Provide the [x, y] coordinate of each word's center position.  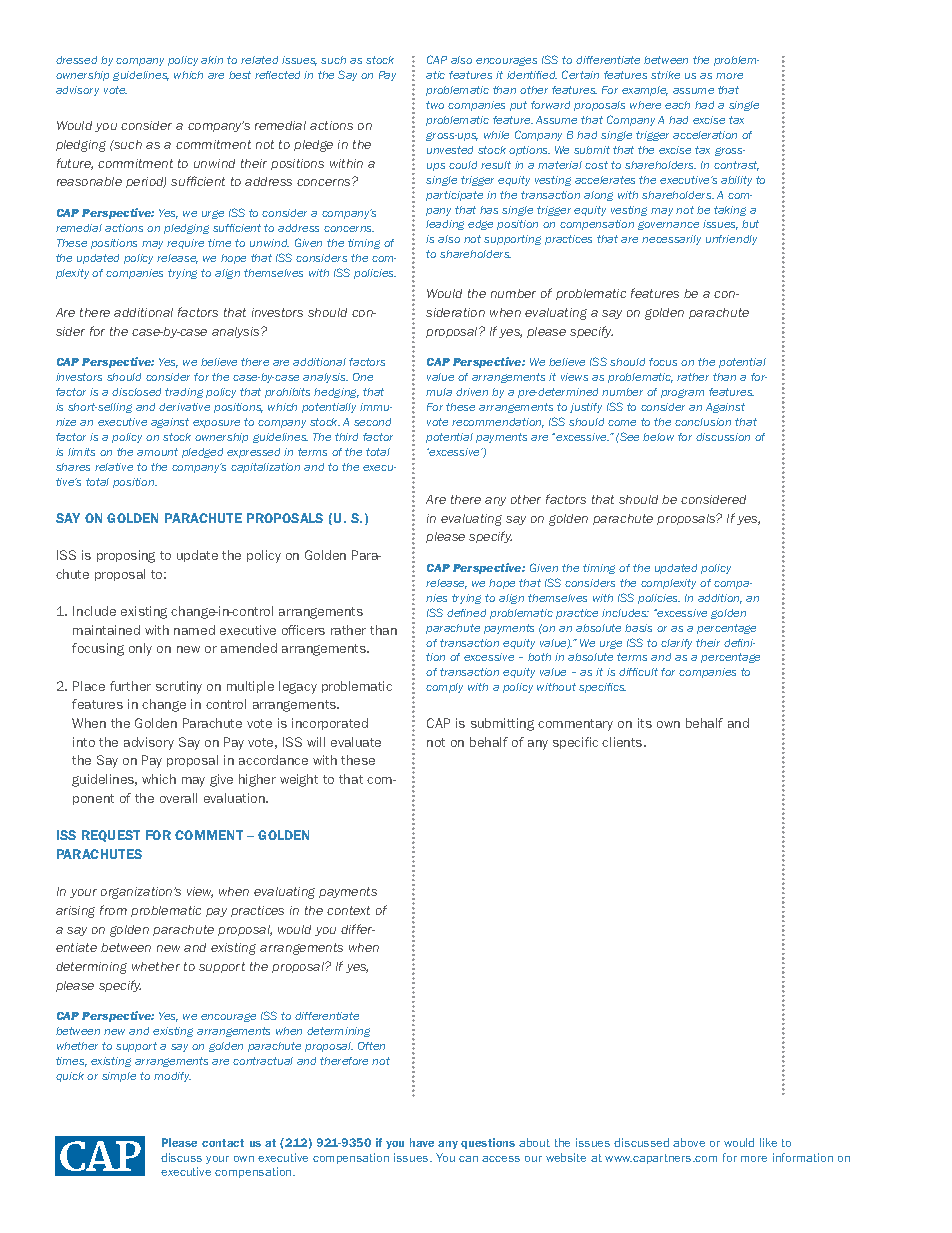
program [682, 393]
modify [172, 1077]
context [348, 910]
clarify [676, 644]
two [435, 105]
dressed [76, 60]
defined [466, 613]
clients [623, 742]
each [677, 105]
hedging [336, 393]
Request [111, 836]
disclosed [136, 392]
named [194, 630]
